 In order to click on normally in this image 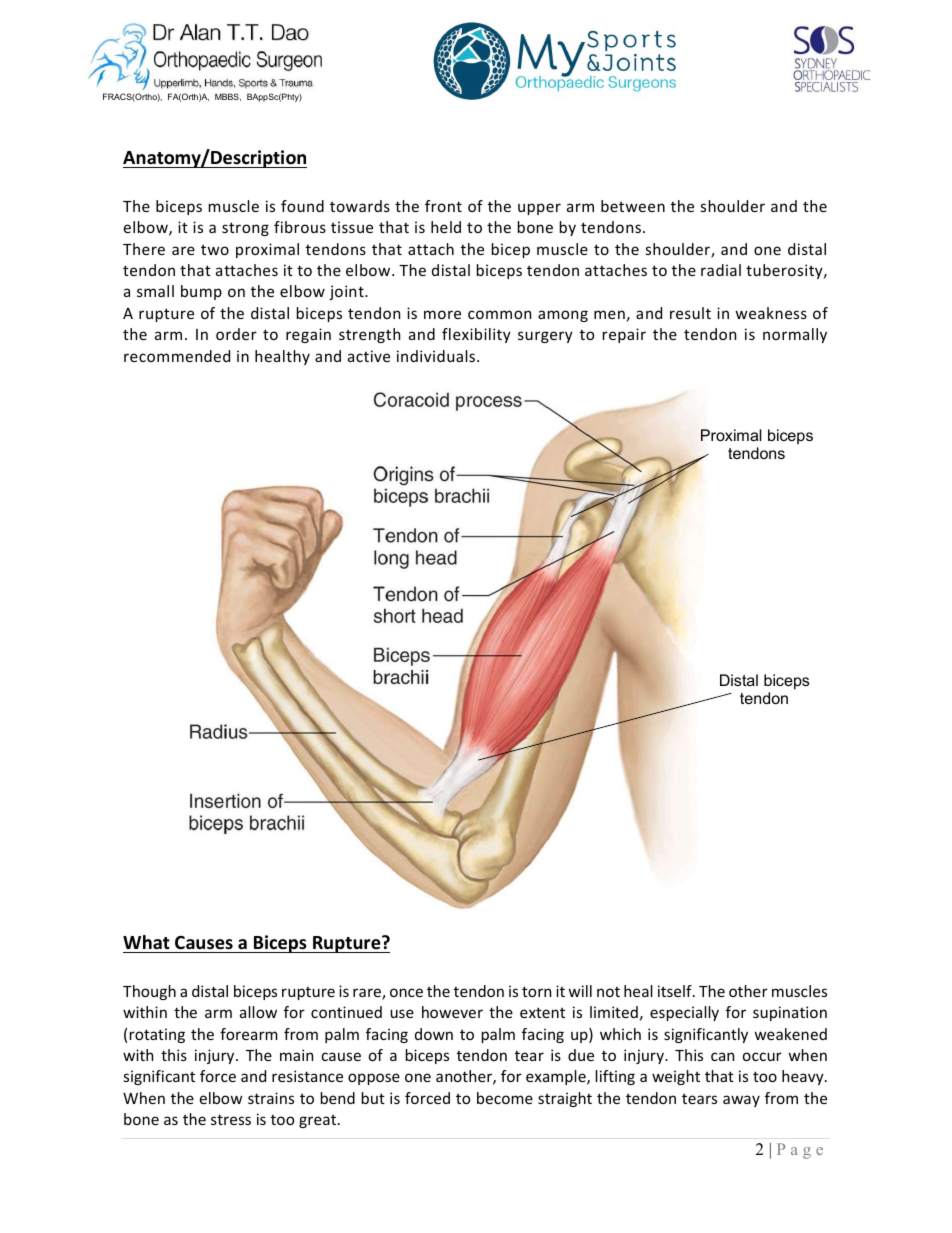, I will do `click(795, 335)`.
